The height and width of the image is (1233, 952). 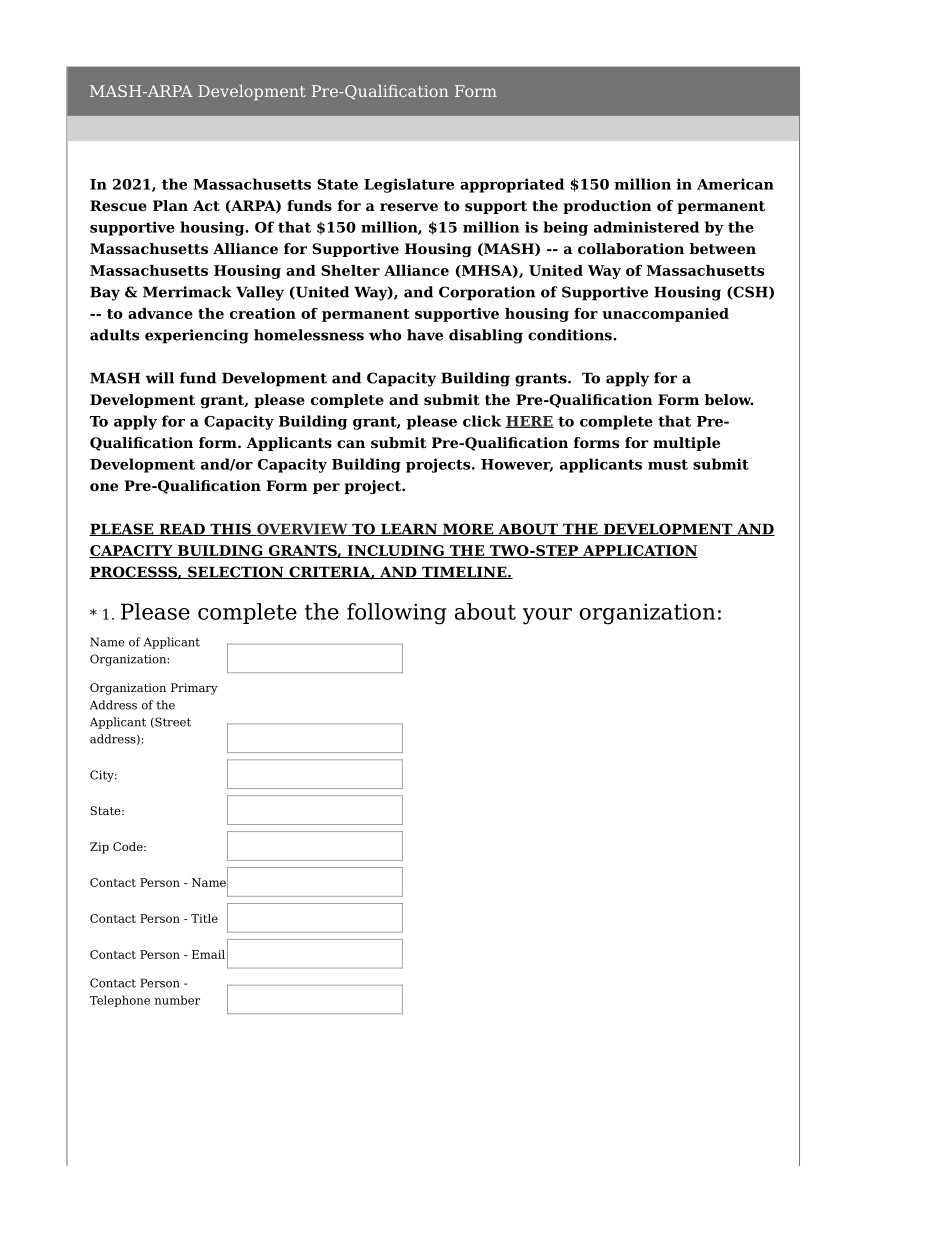 I want to click on administered, so click(x=646, y=227).
